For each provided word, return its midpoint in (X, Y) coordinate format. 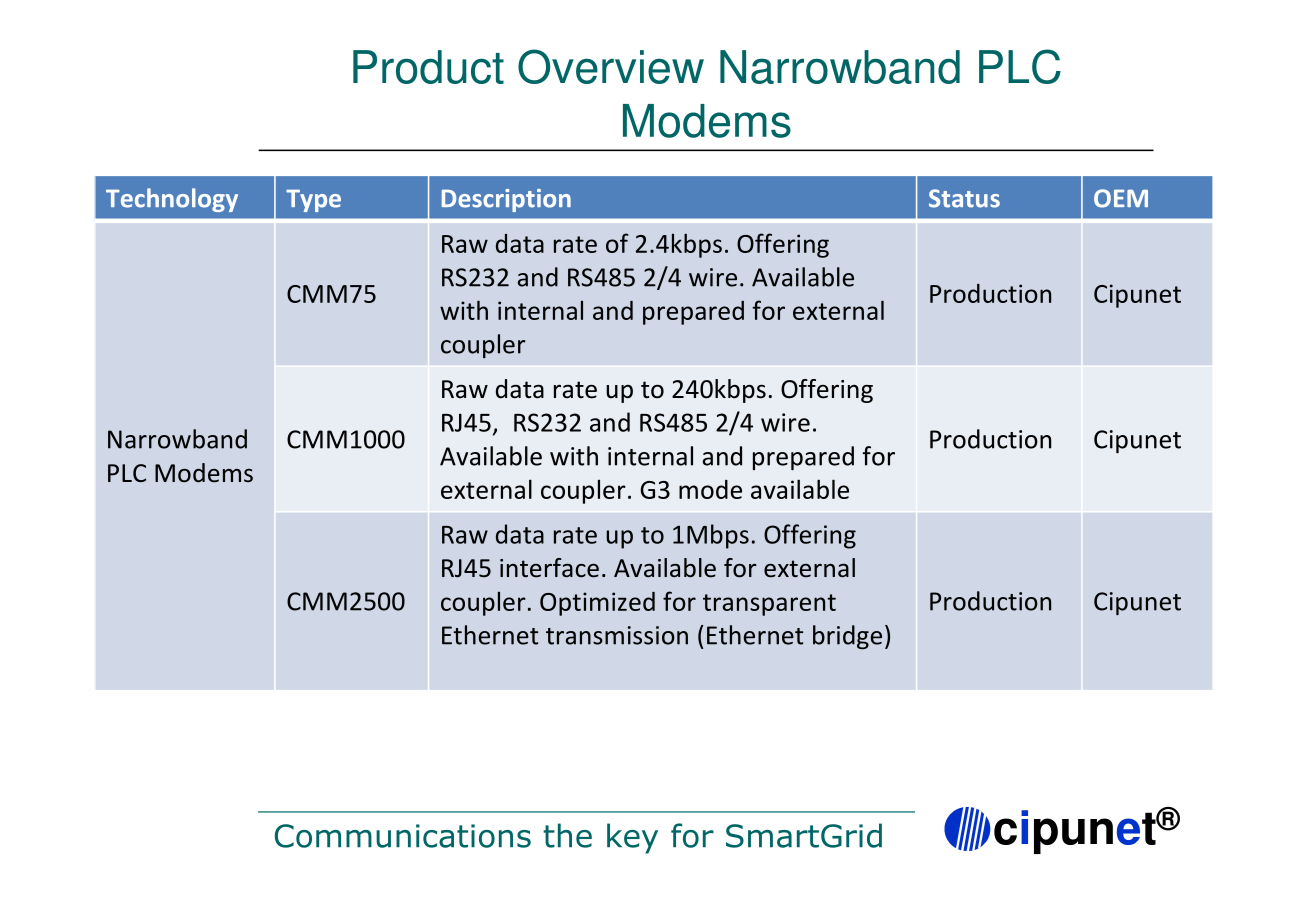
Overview (611, 66)
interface (549, 568)
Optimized (597, 604)
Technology (172, 200)
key (632, 838)
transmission (617, 635)
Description (506, 200)
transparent (769, 605)
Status (964, 198)
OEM (1121, 198)
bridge (847, 637)
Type (313, 200)
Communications (403, 836)
